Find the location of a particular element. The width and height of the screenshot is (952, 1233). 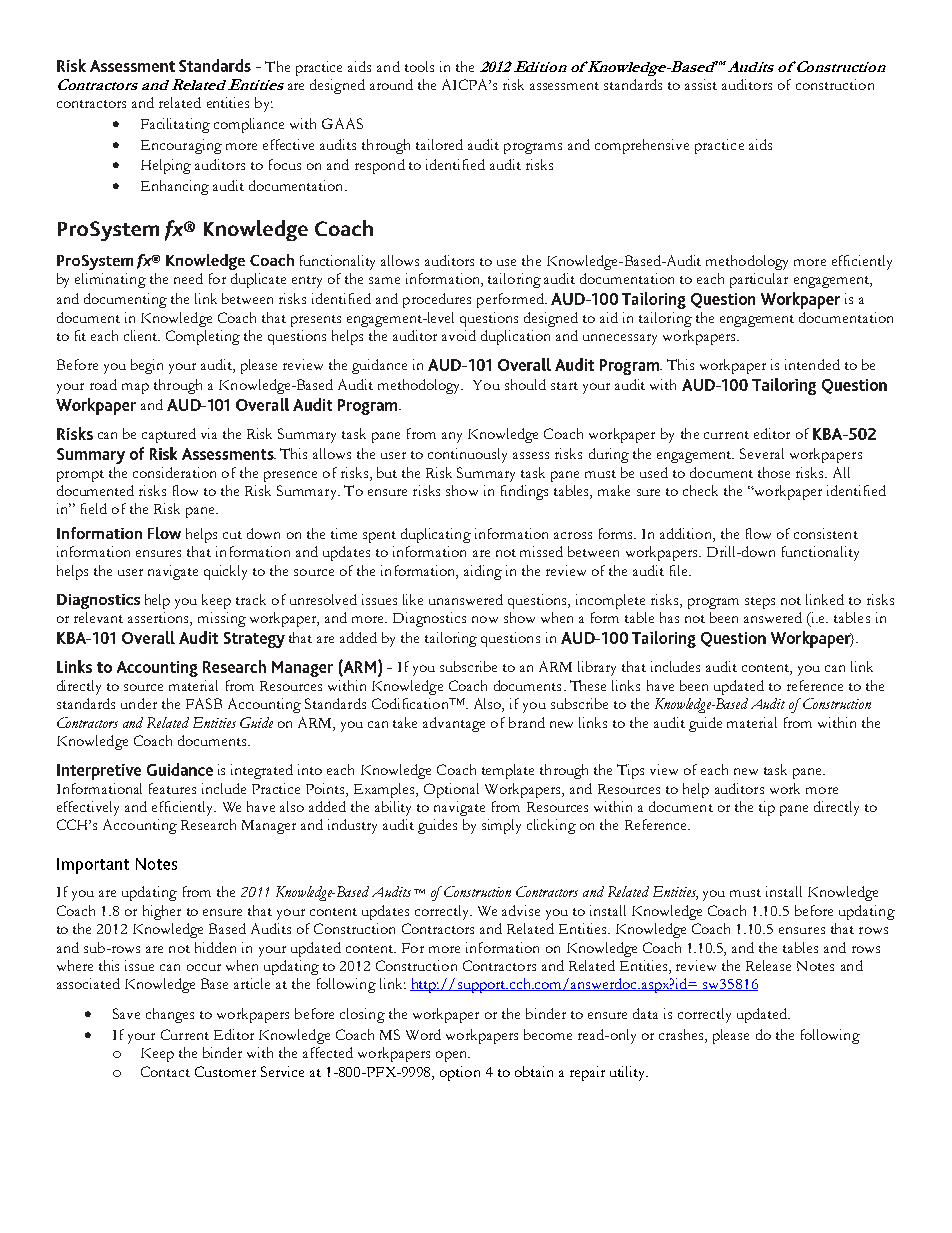

avoid is located at coordinates (459, 335).
